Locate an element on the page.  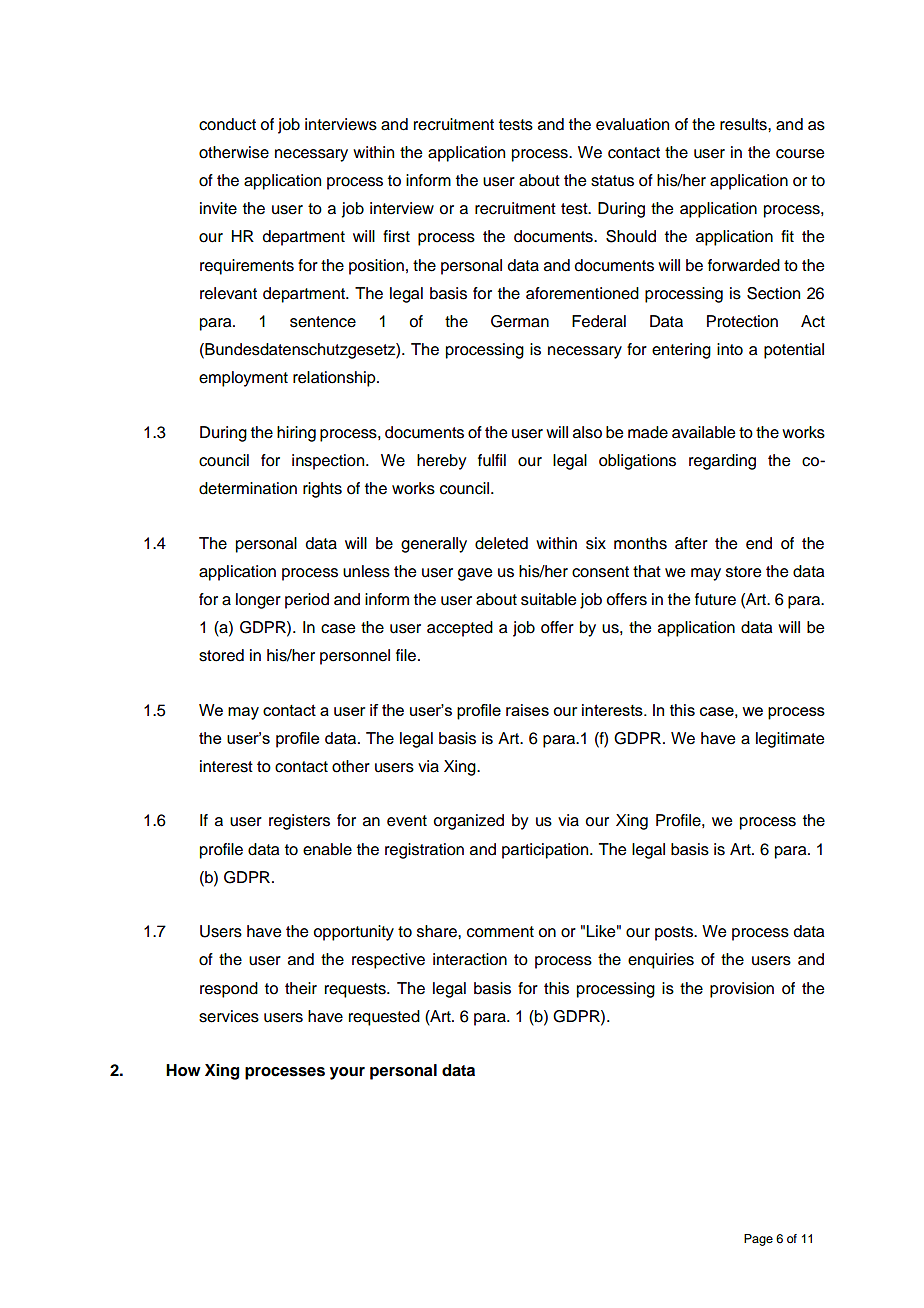
your is located at coordinates (347, 1073).
